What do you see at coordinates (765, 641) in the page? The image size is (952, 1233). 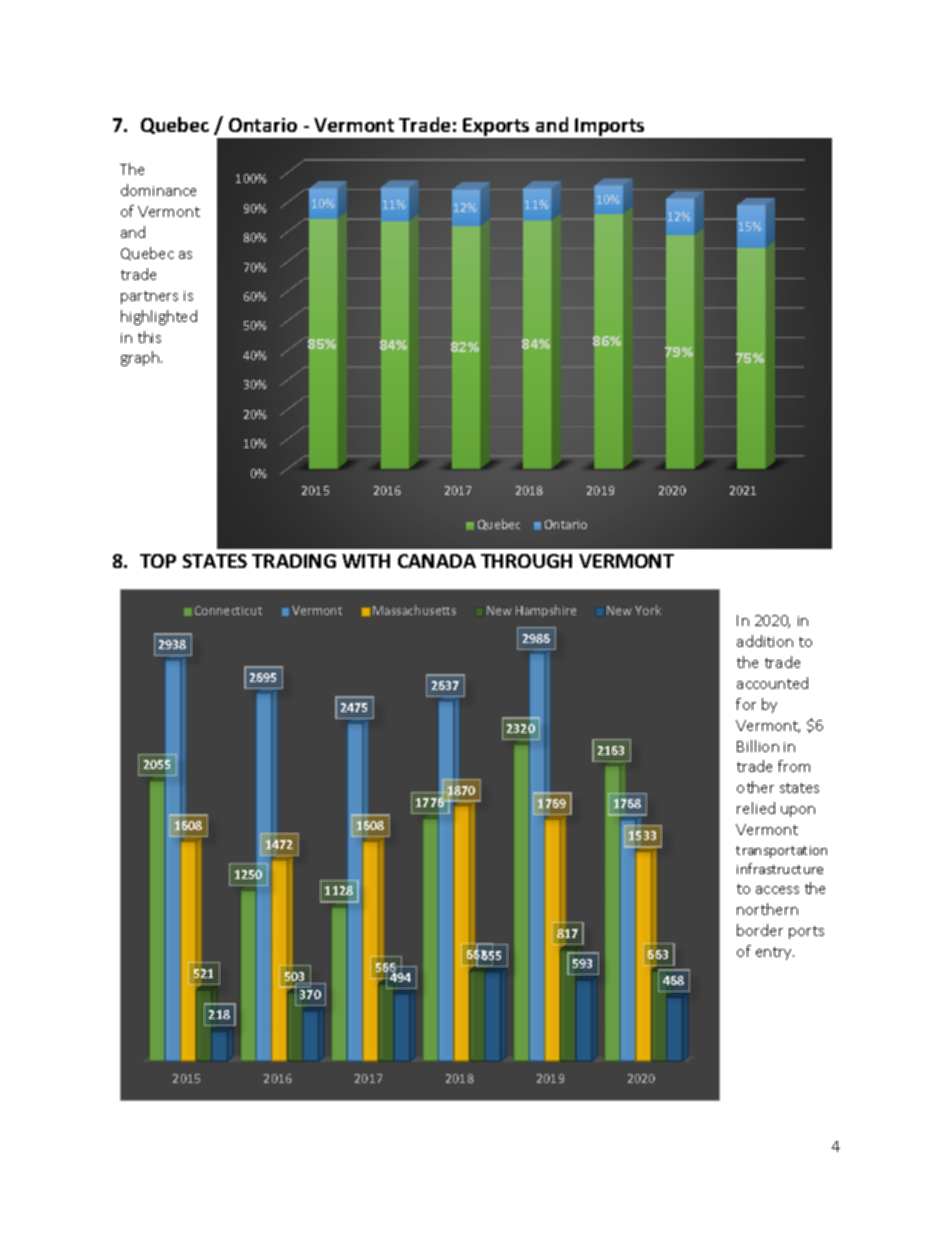 I see `addition` at bounding box center [765, 641].
